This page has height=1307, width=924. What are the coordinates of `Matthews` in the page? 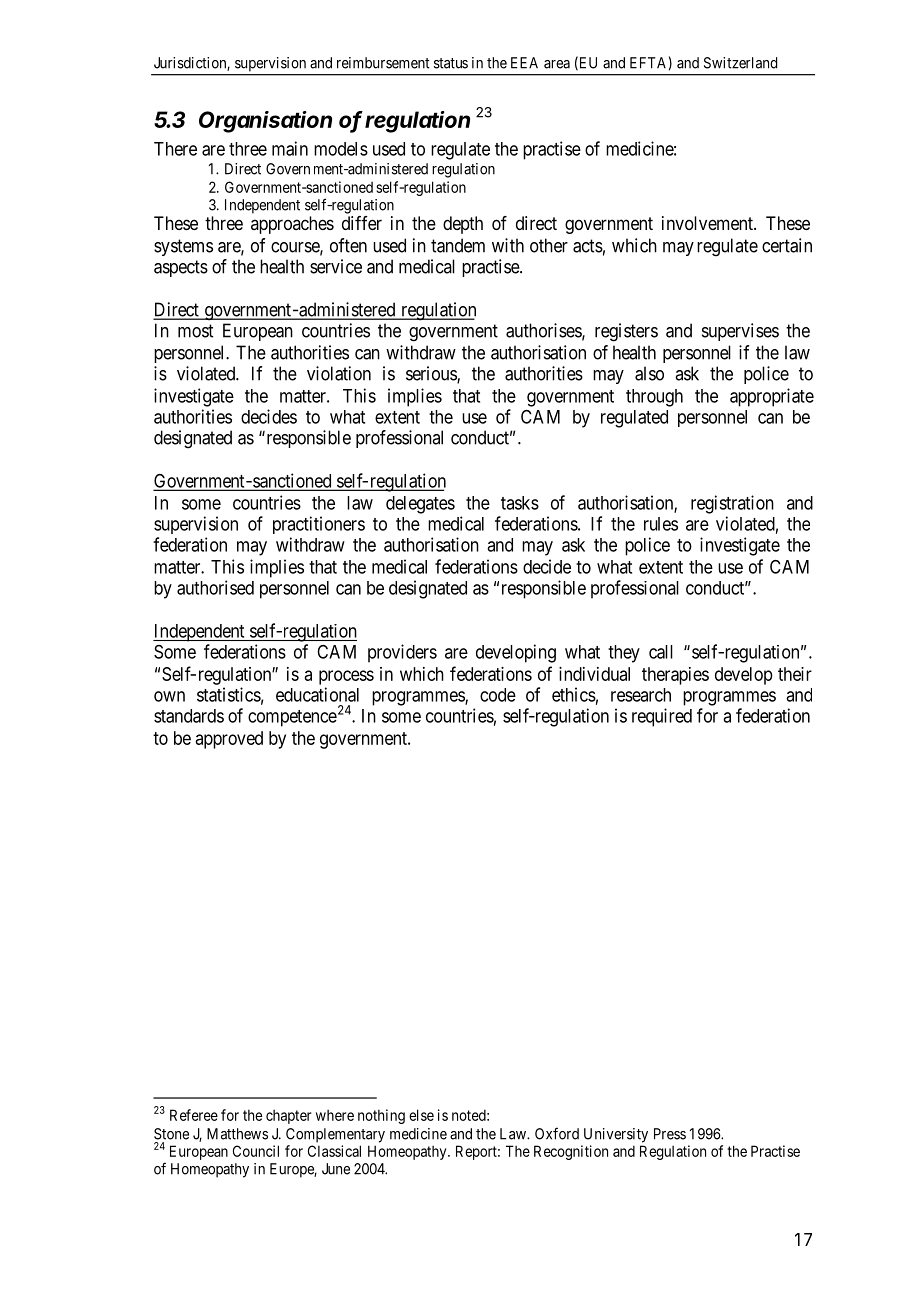 It's located at (237, 1134).
